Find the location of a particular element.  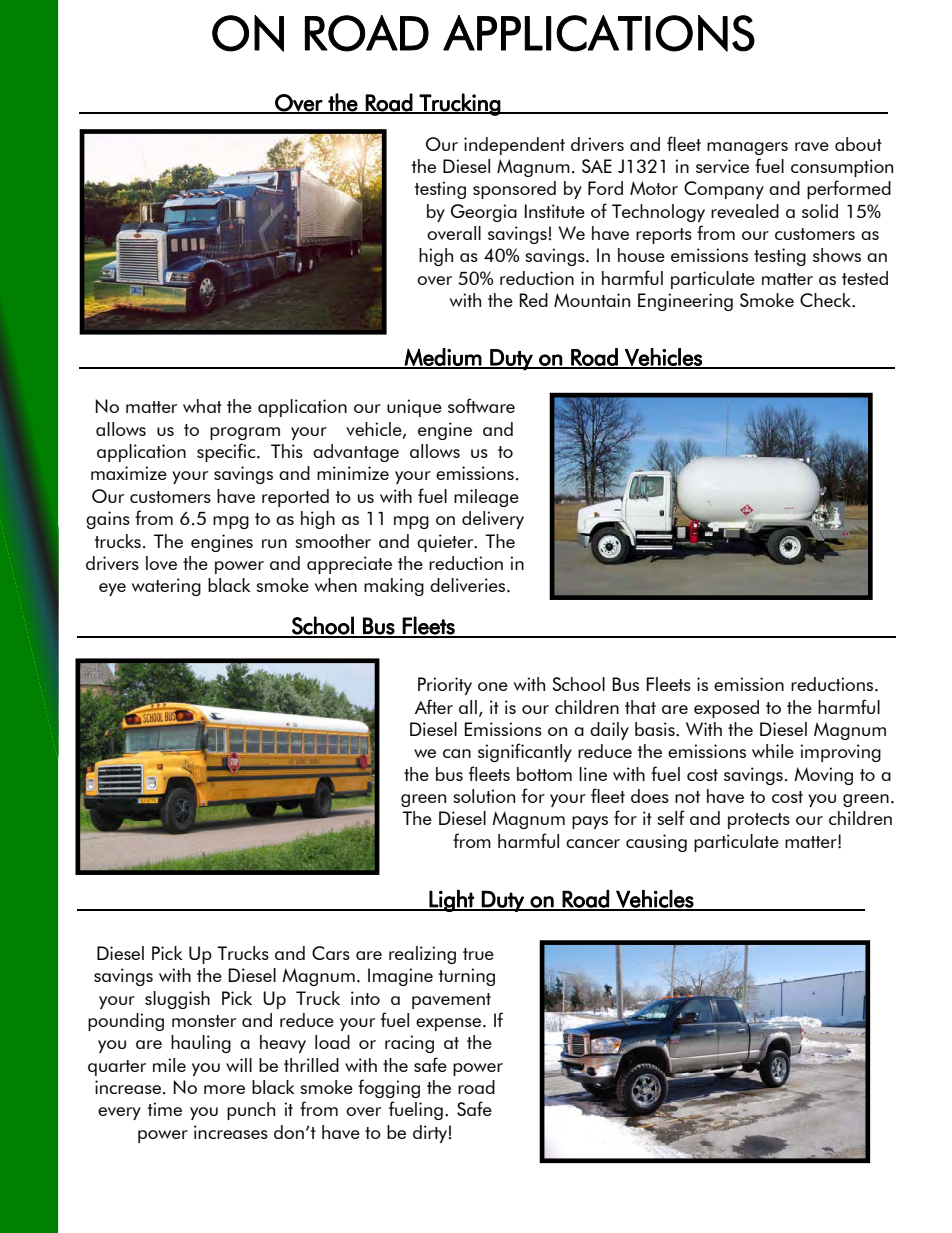

watering is located at coordinates (166, 587).
